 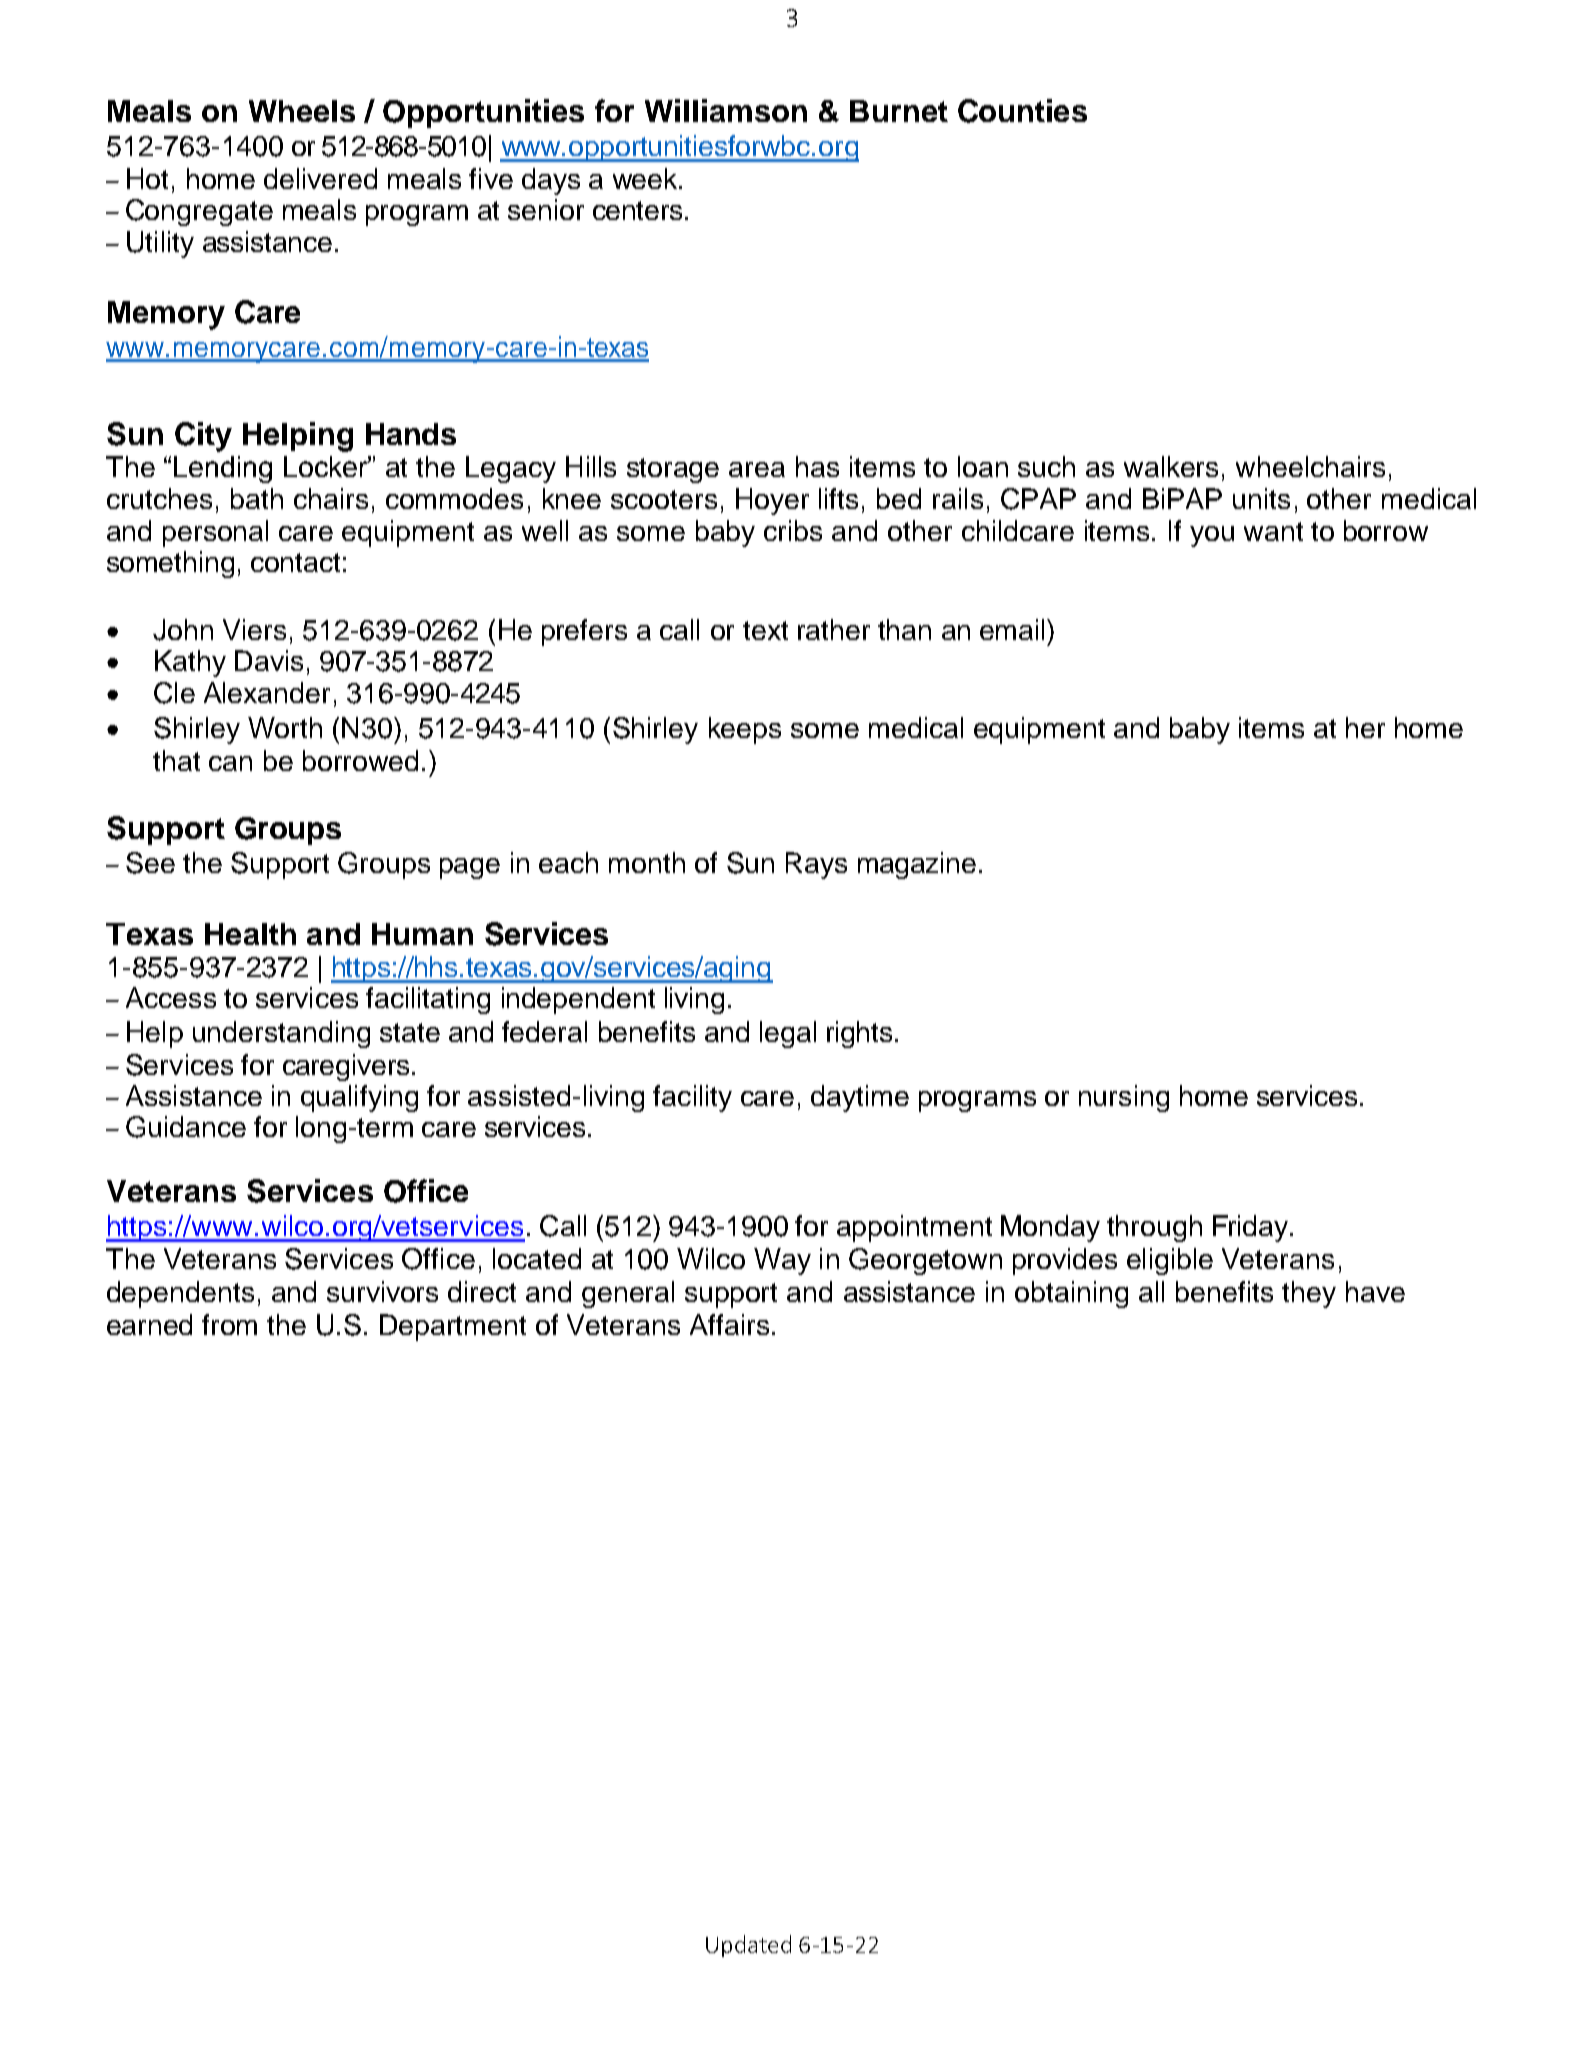 What do you see at coordinates (765, 630) in the page?
I see `text` at bounding box center [765, 630].
